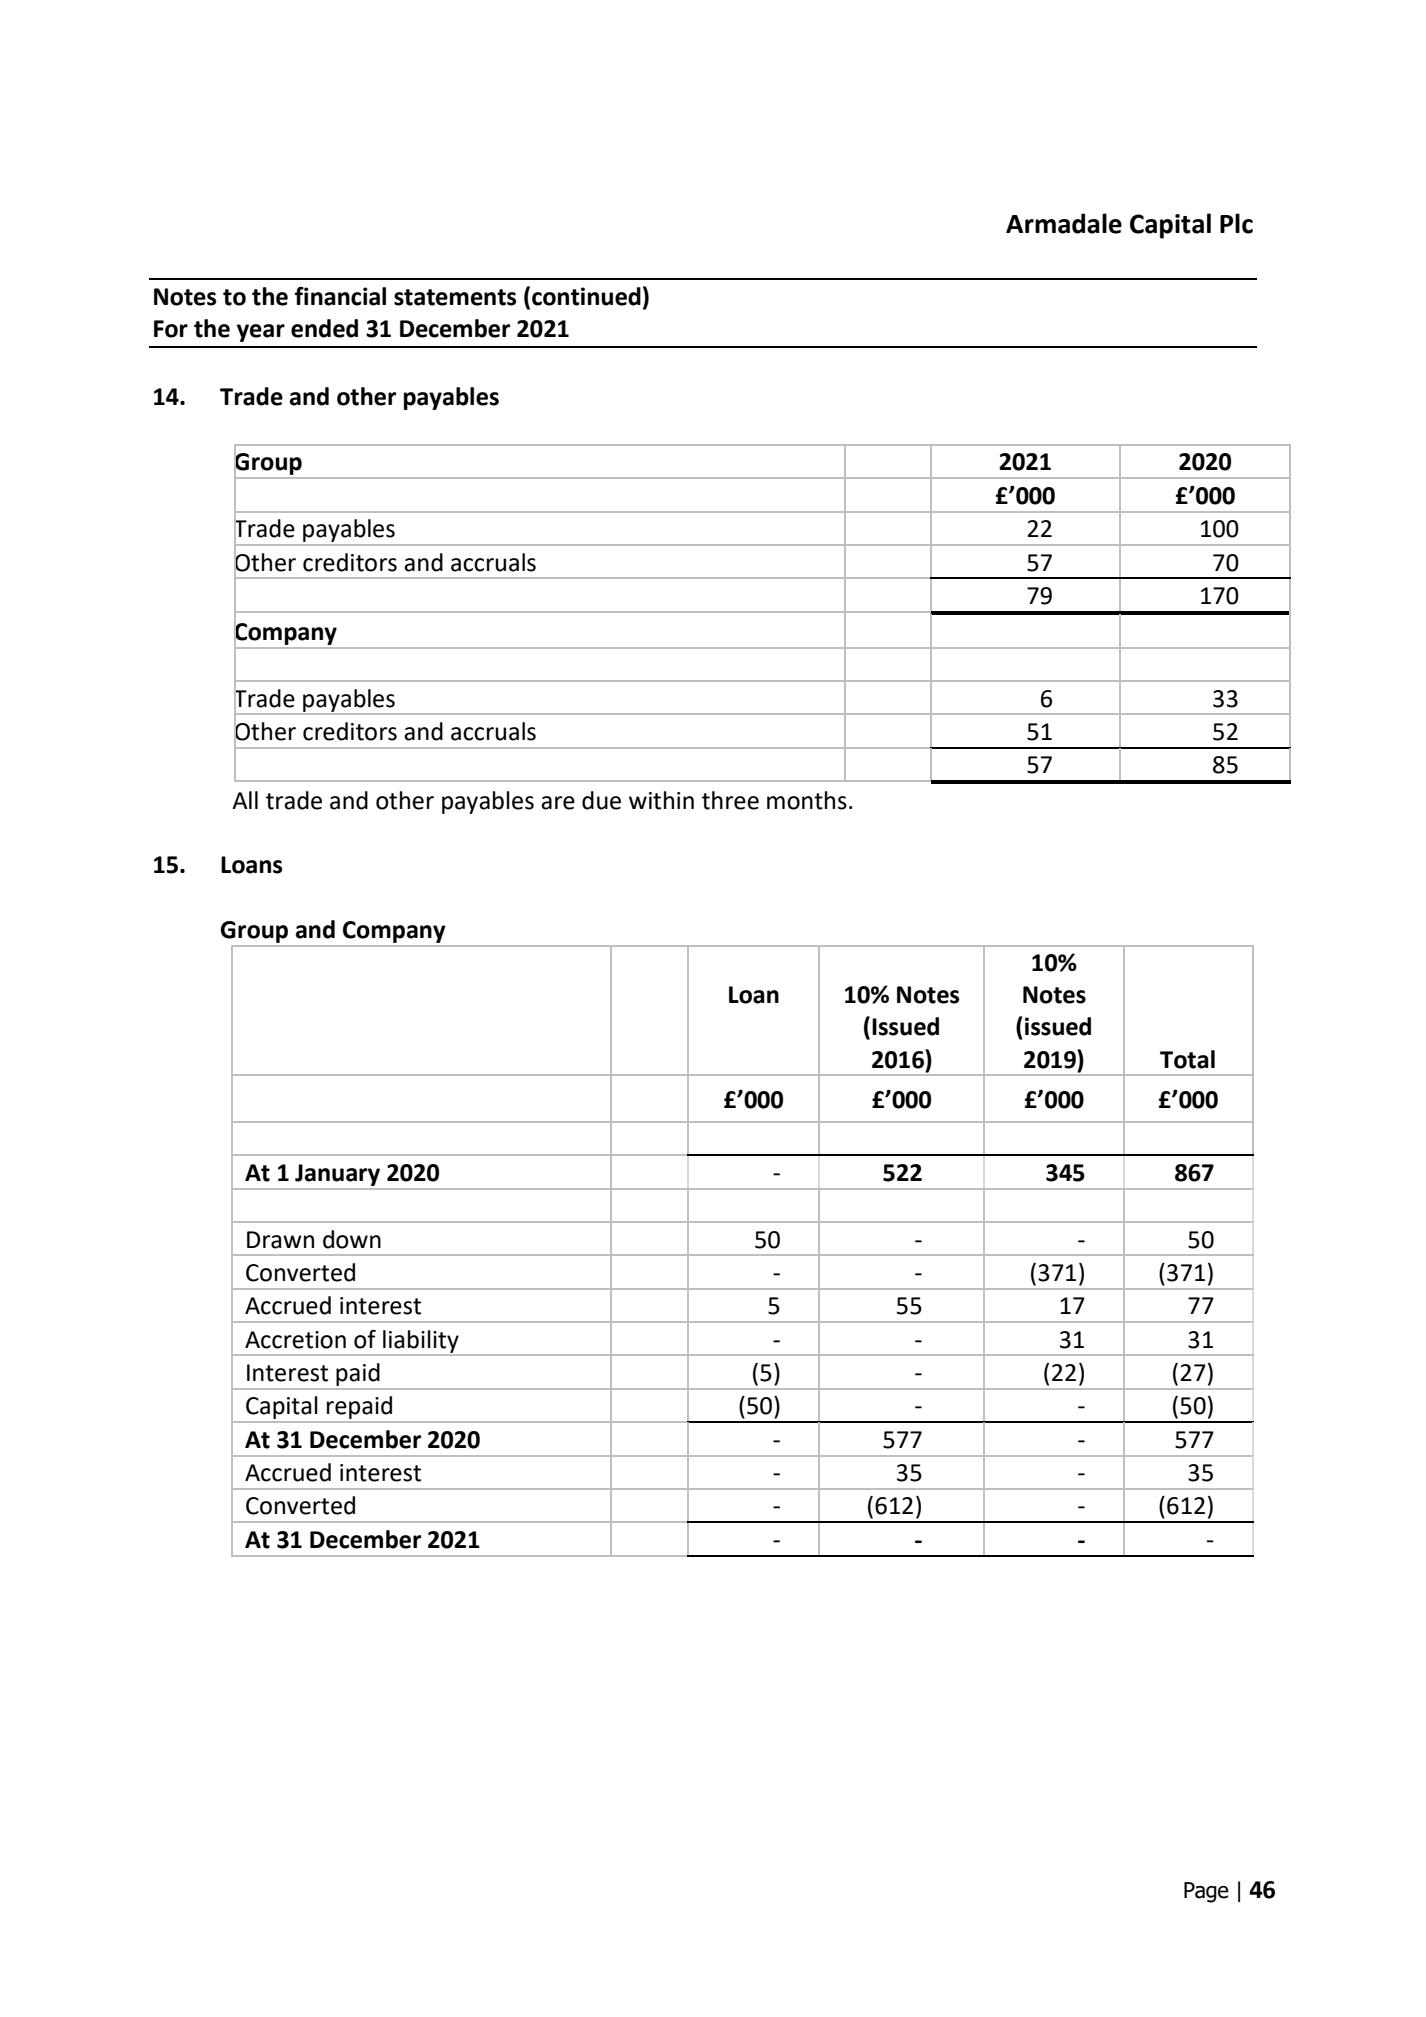  What do you see at coordinates (340, 296) in the screenshot?
I see `financial` at bounding box center [340, 296].
